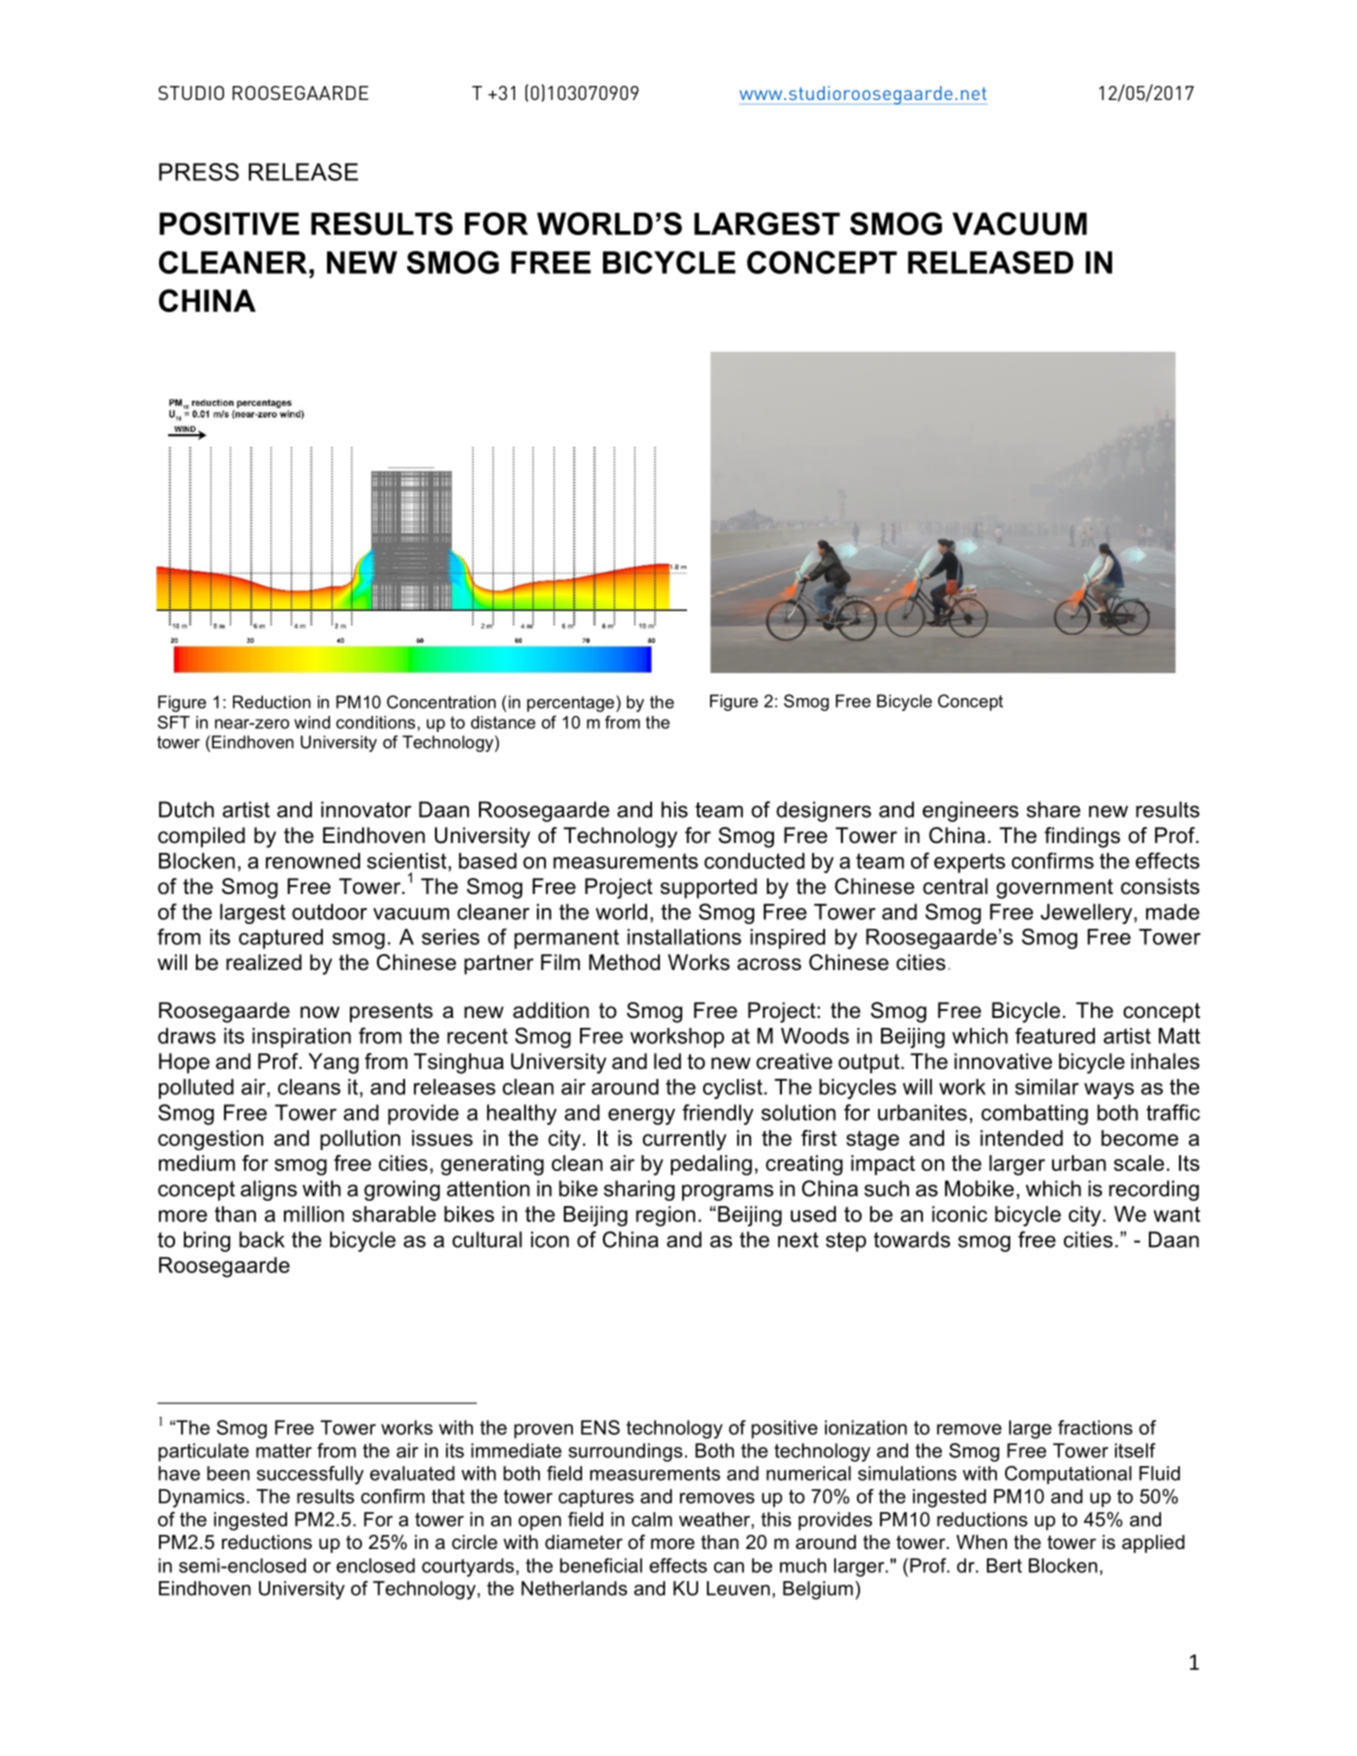 This screenshot has width=1357, height=1756. I want to click on successfully, so click(310, 1475).
